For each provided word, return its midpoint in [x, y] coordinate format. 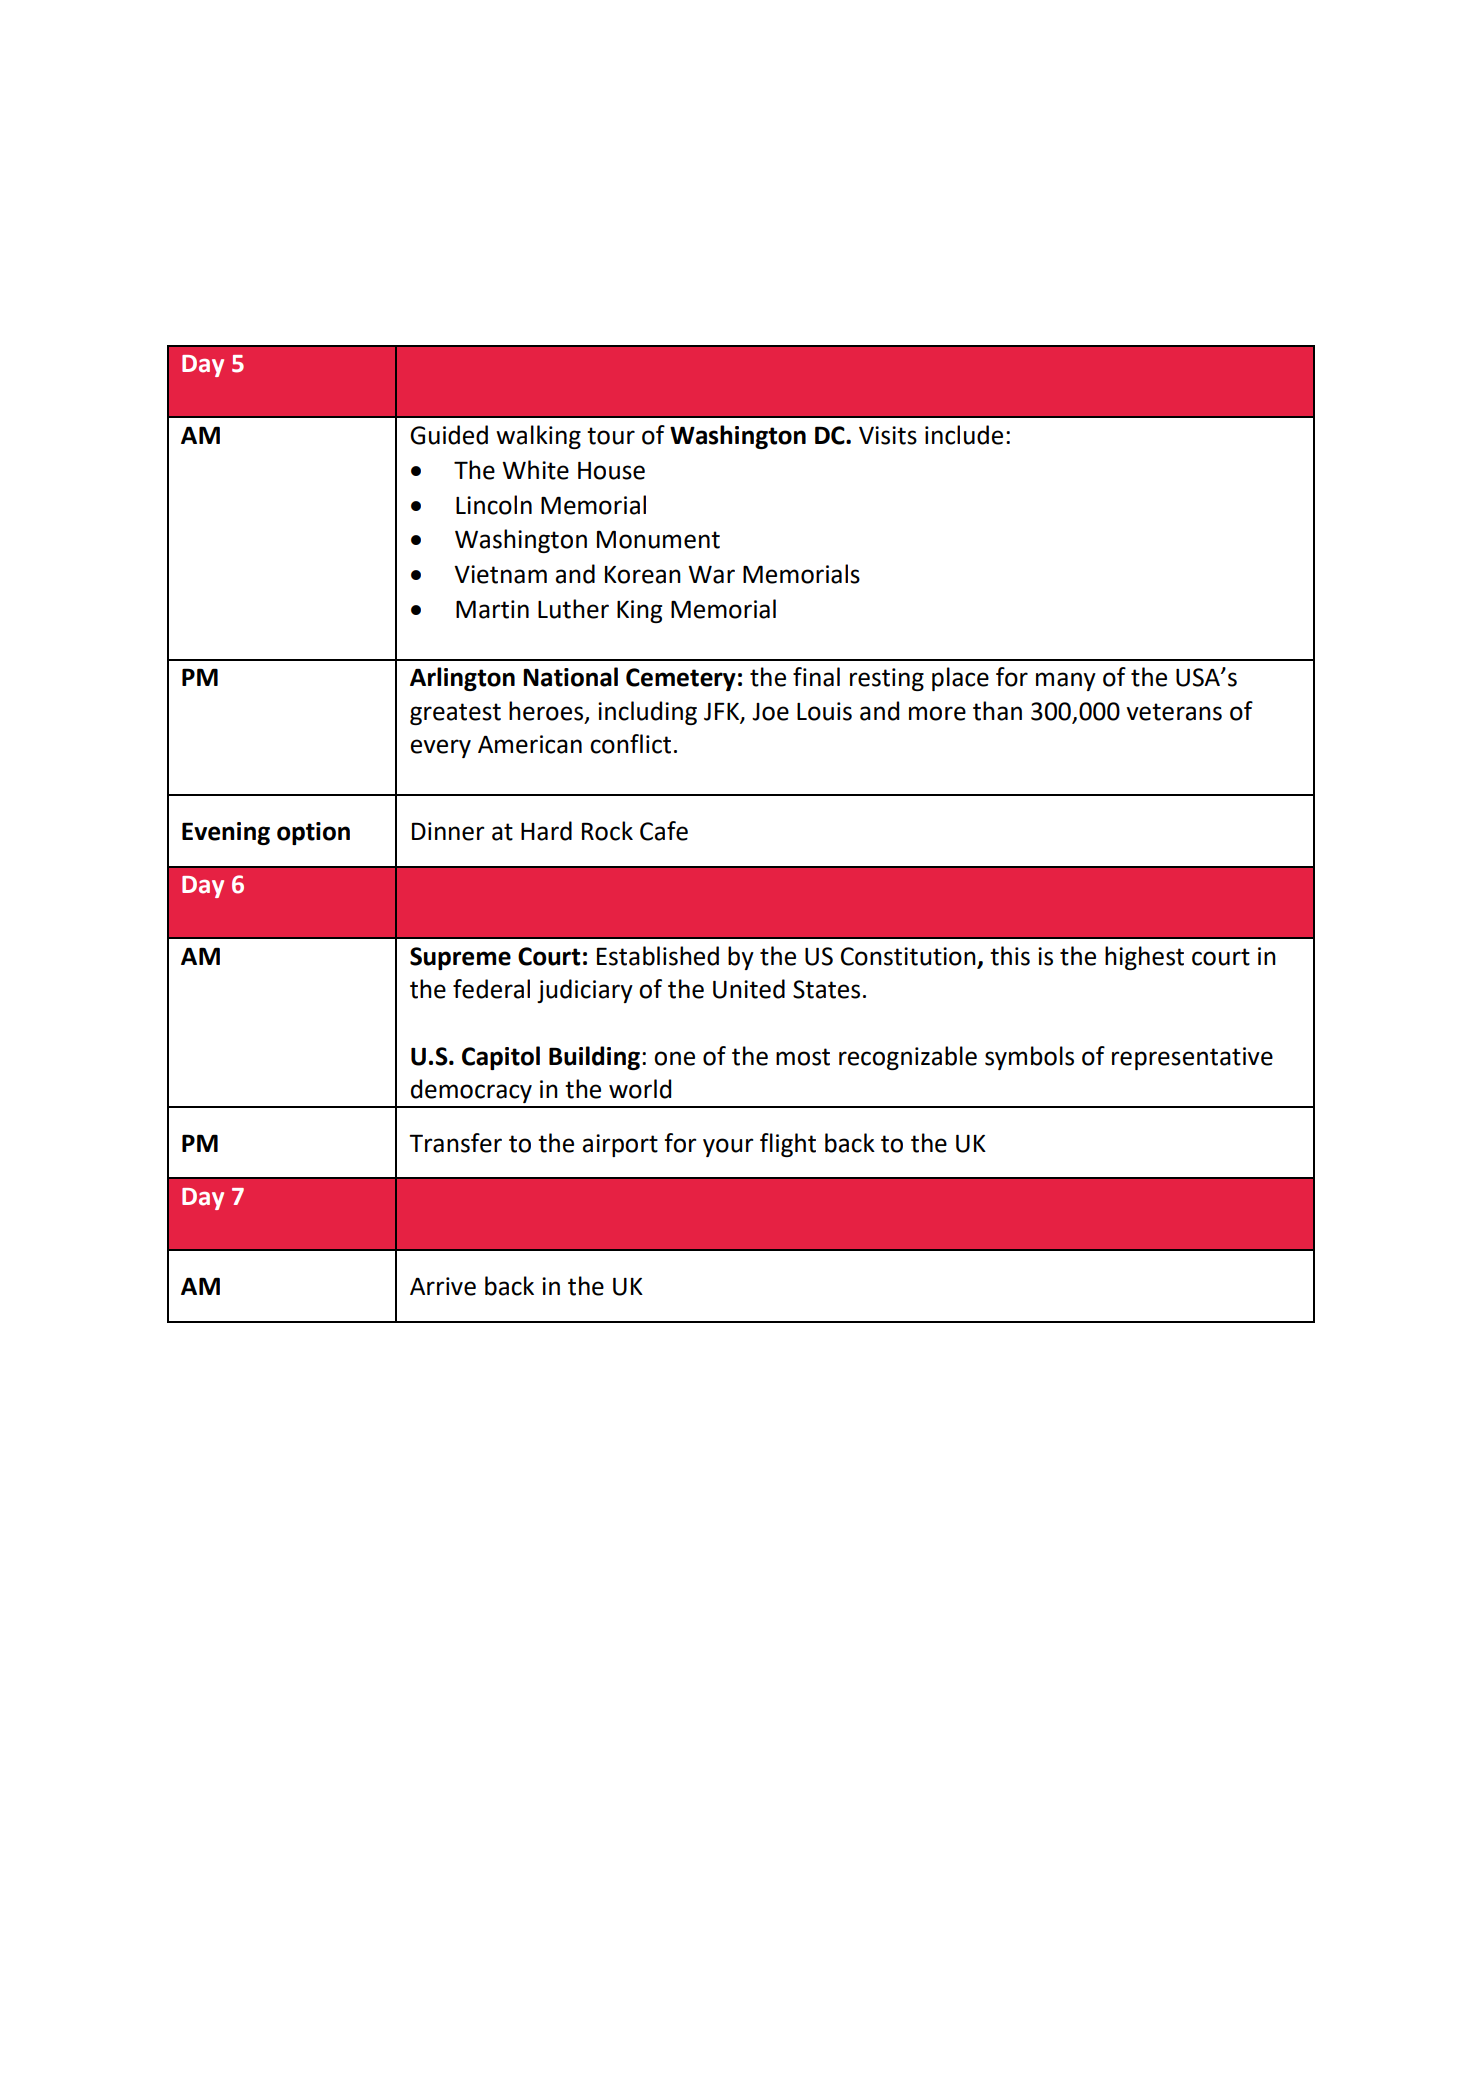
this [1010, 956]
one [674, 1058]
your [728, 1147]
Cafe [664, 831]
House [611, 471]
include [964, 435]
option [313, 833]
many [1066, 681]
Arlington [462, 679]
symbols [1029, 1058]
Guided [449, 435]
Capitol [501, 1058]
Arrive [443, 1286]
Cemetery [681, 679]
